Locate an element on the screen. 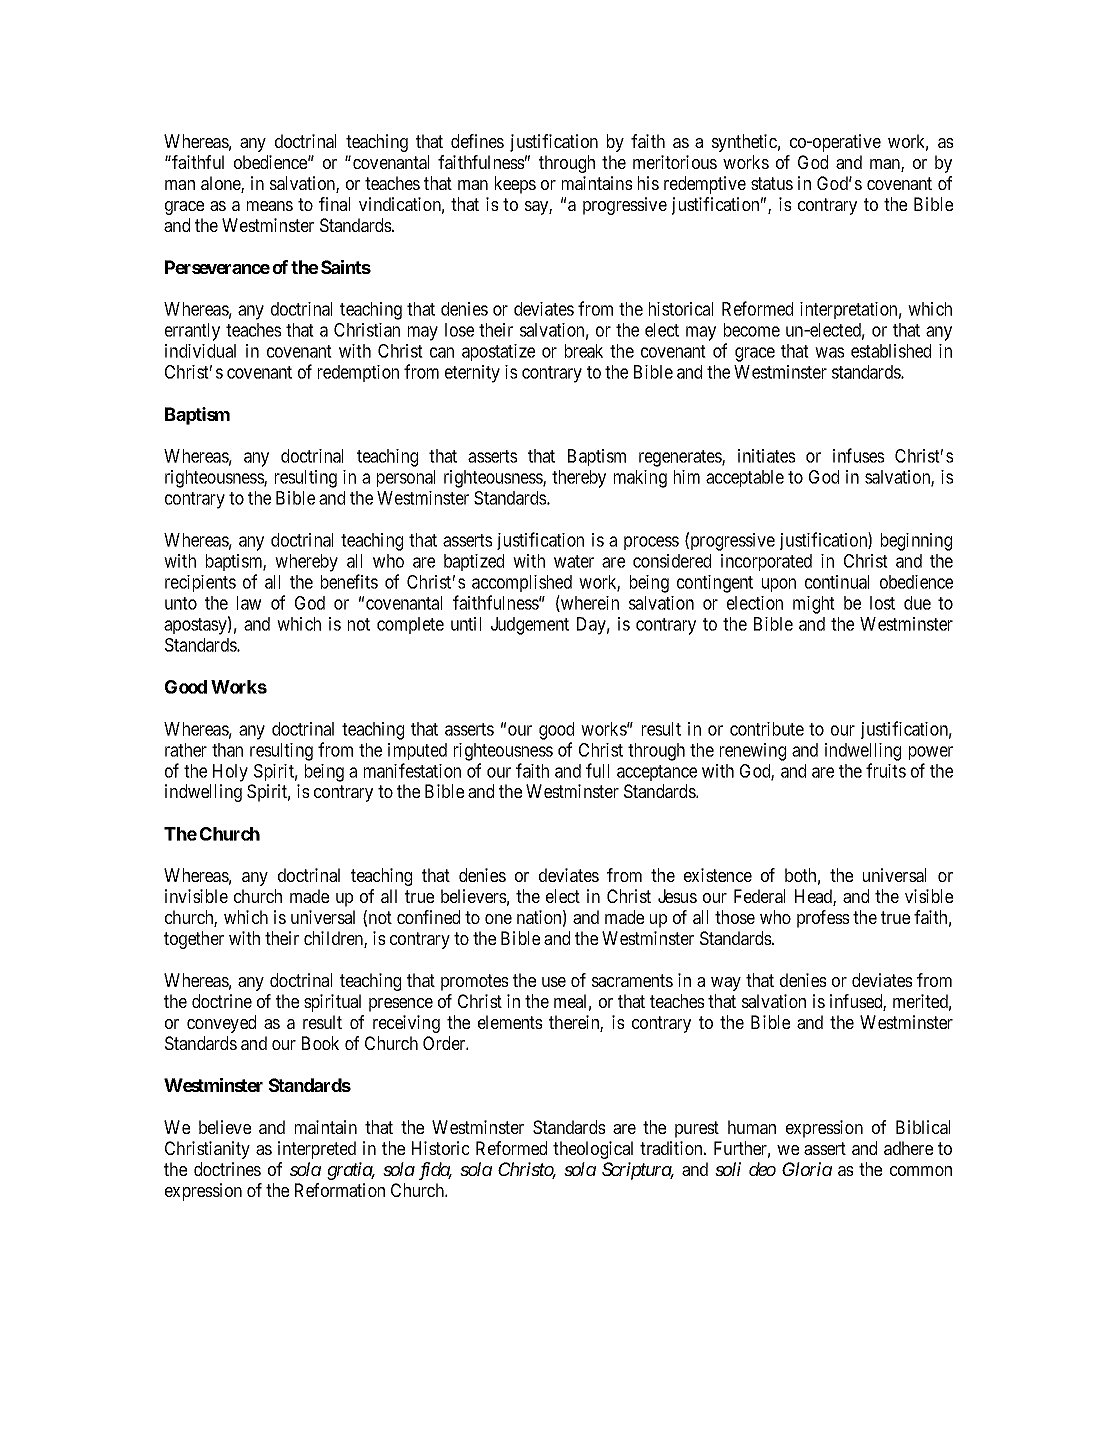 This screenshot has width=1117, height=1445. fruits is located at coordinates (886, 770).
